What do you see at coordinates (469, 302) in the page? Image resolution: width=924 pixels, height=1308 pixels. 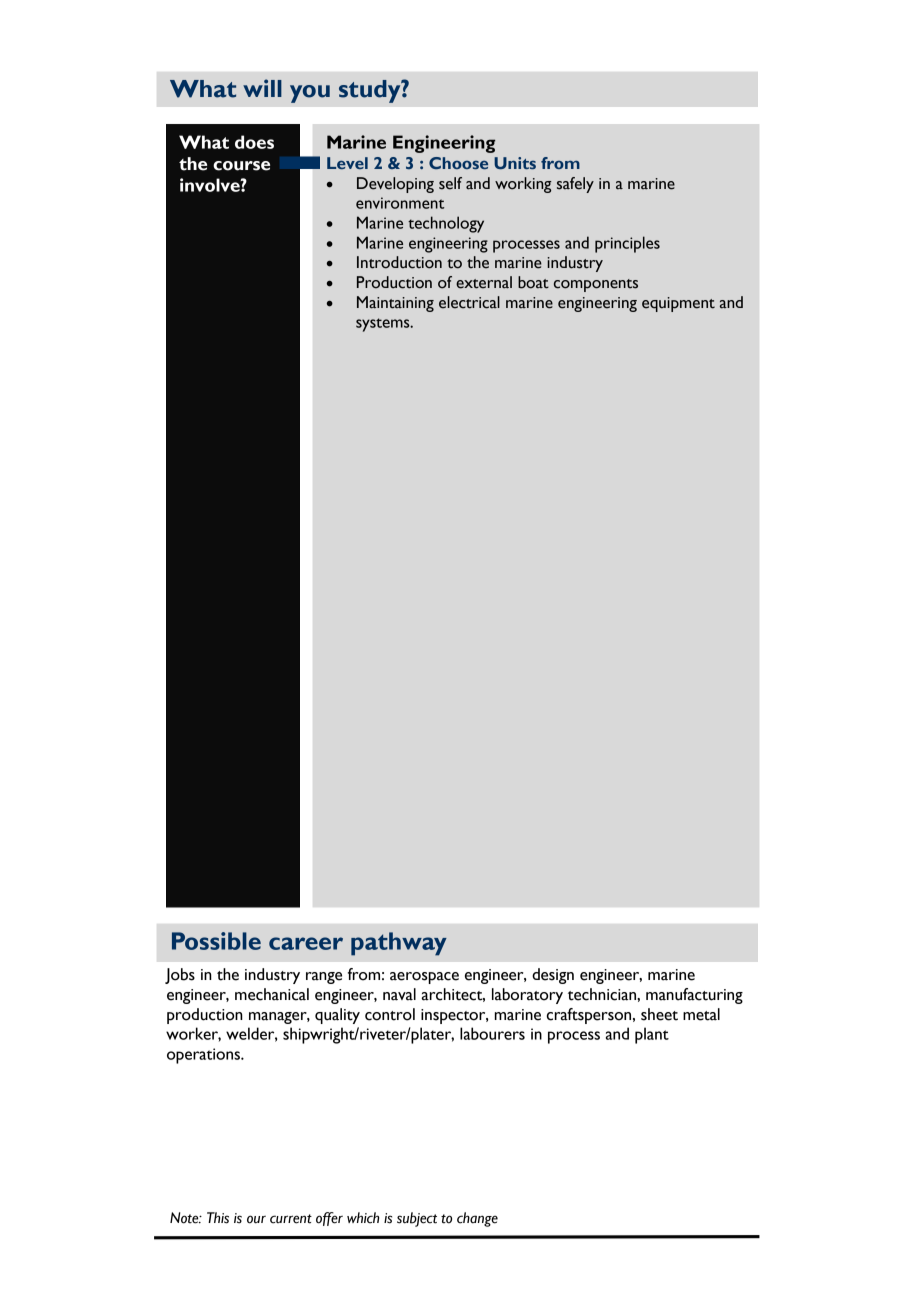 I see `electrical` at bounding box center [469, 302].
